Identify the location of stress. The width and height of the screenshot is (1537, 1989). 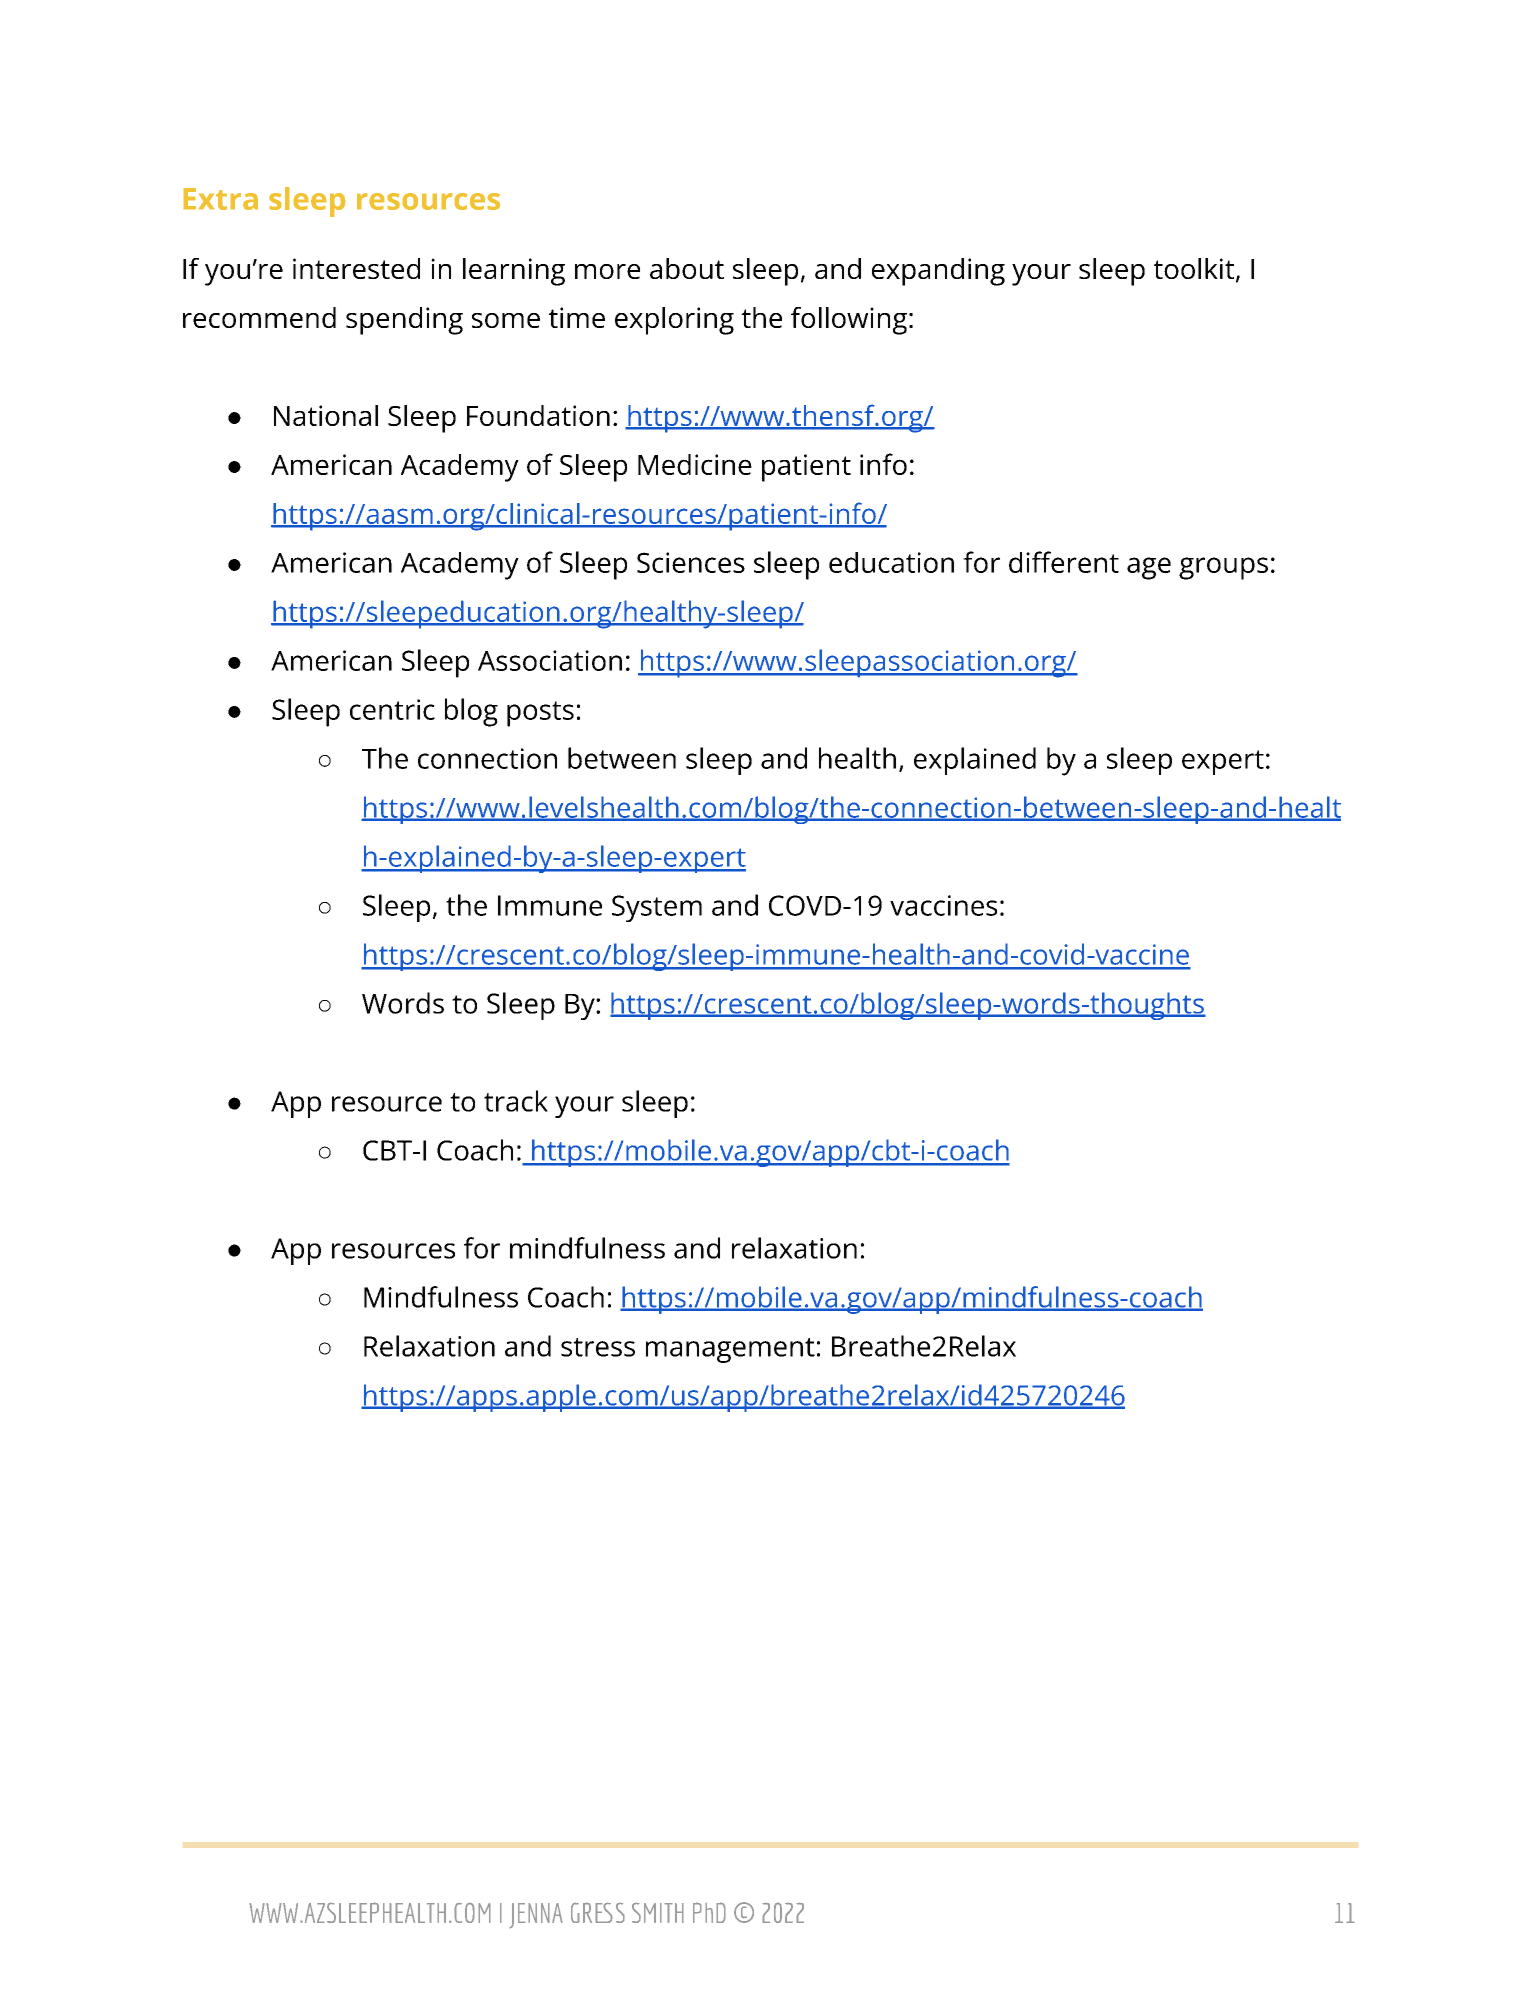
(598, 1347).
